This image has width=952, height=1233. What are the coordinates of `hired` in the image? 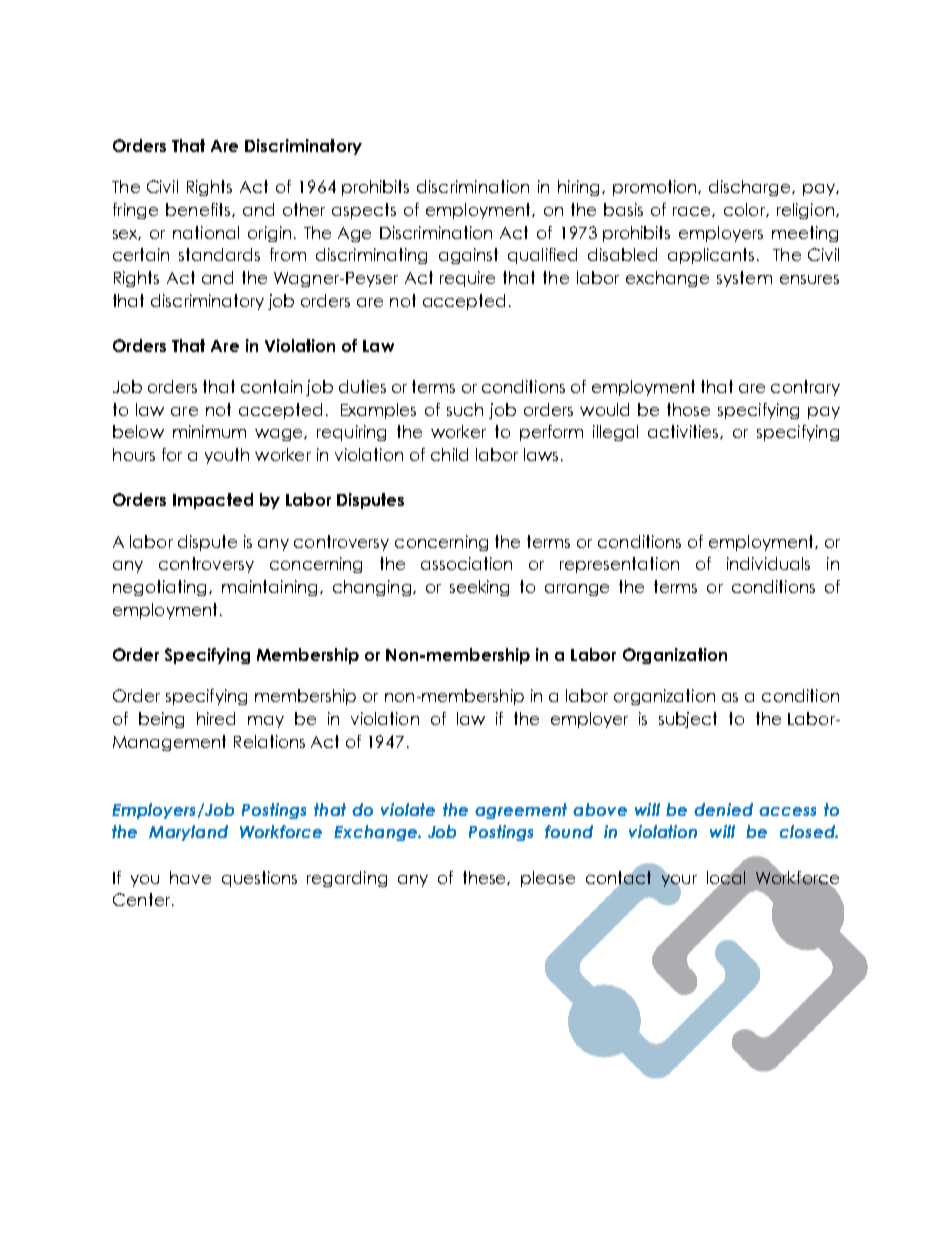 It's located at (216, 718).
